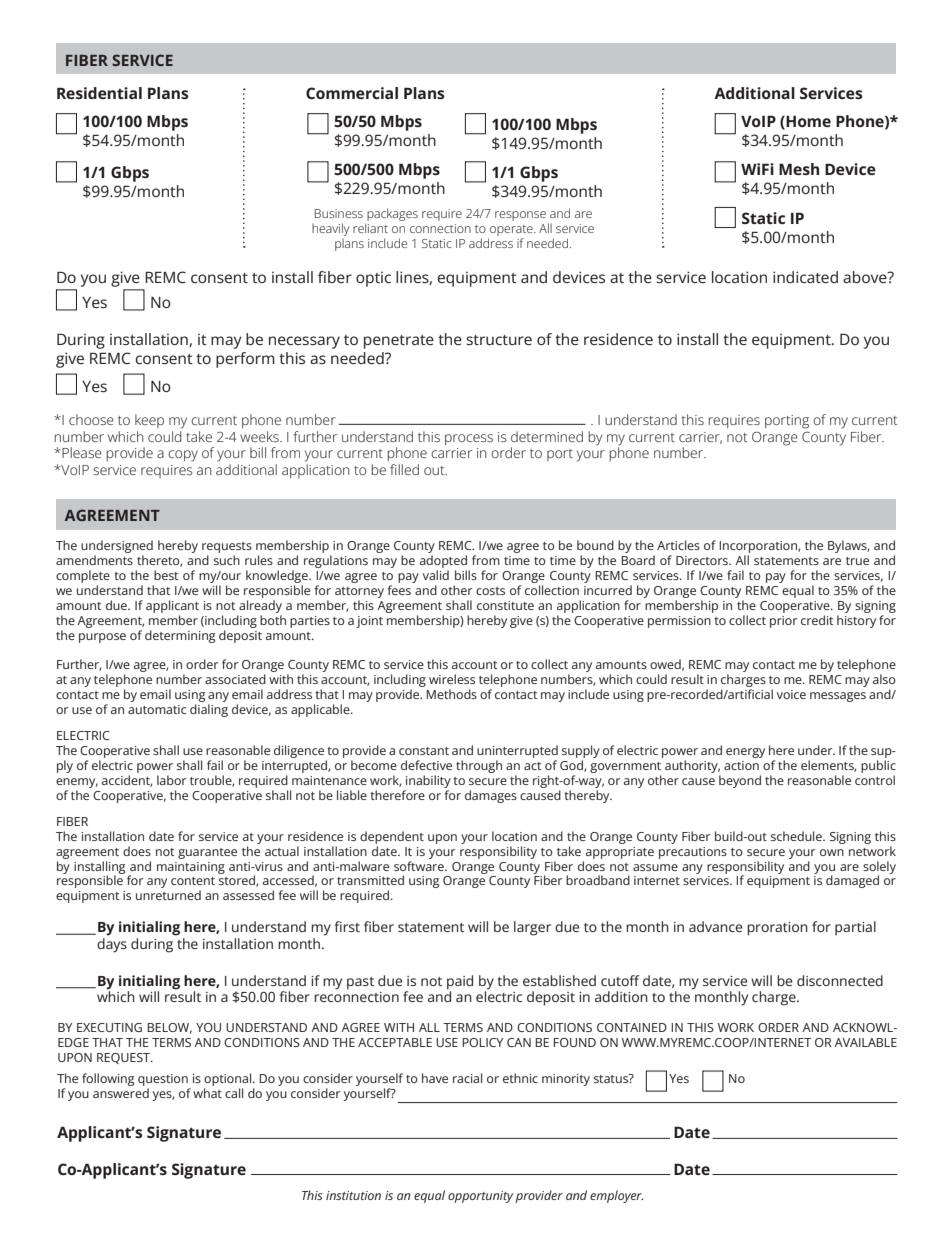 The height and width of the screenshot is (1233, 952). What do you see at coordinates (799, 169) in the screenshot?
I see `Mesh` at bounding box center [799, 169].
